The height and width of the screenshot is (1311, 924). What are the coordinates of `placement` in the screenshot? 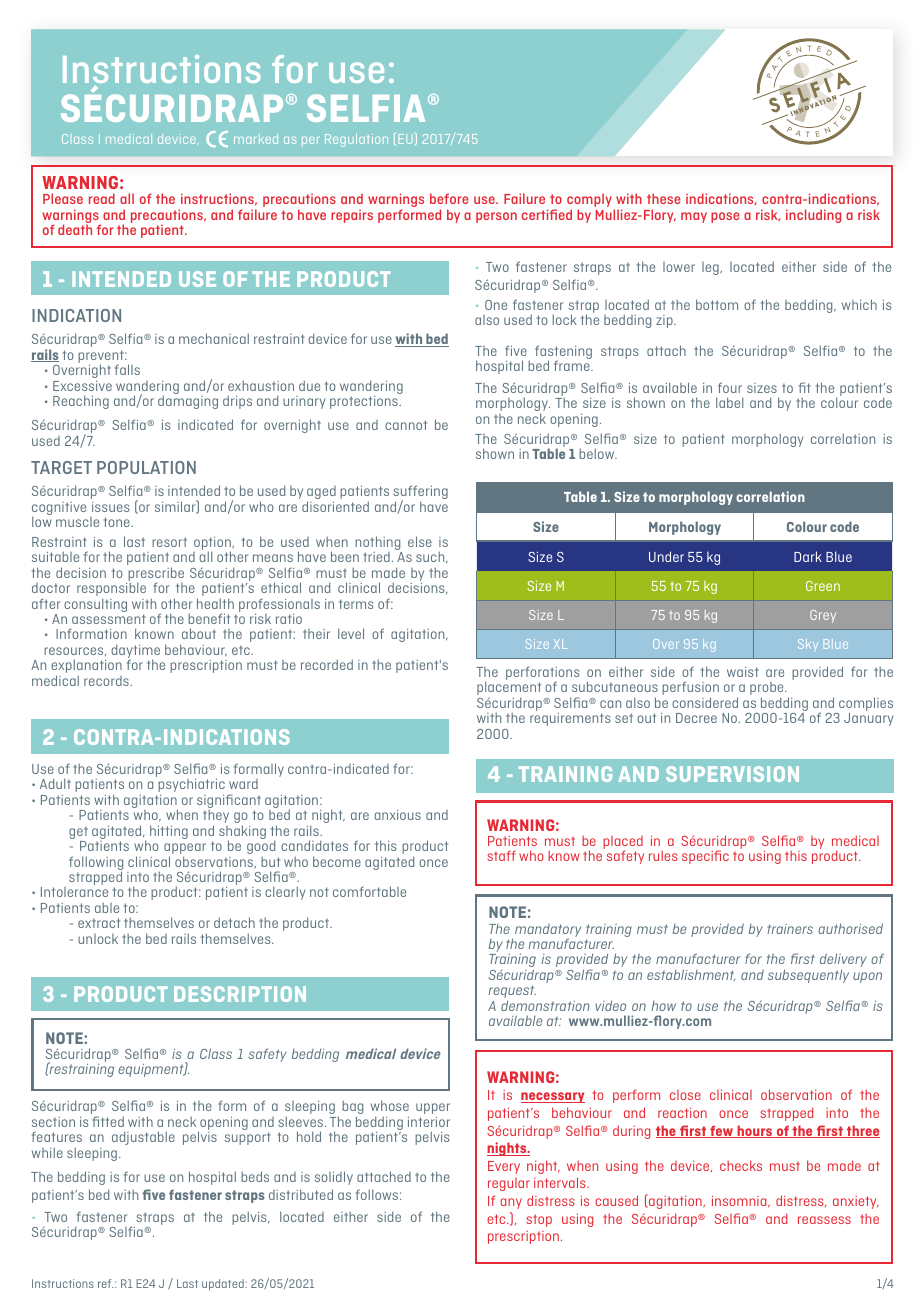 It's located at (509, 689).
